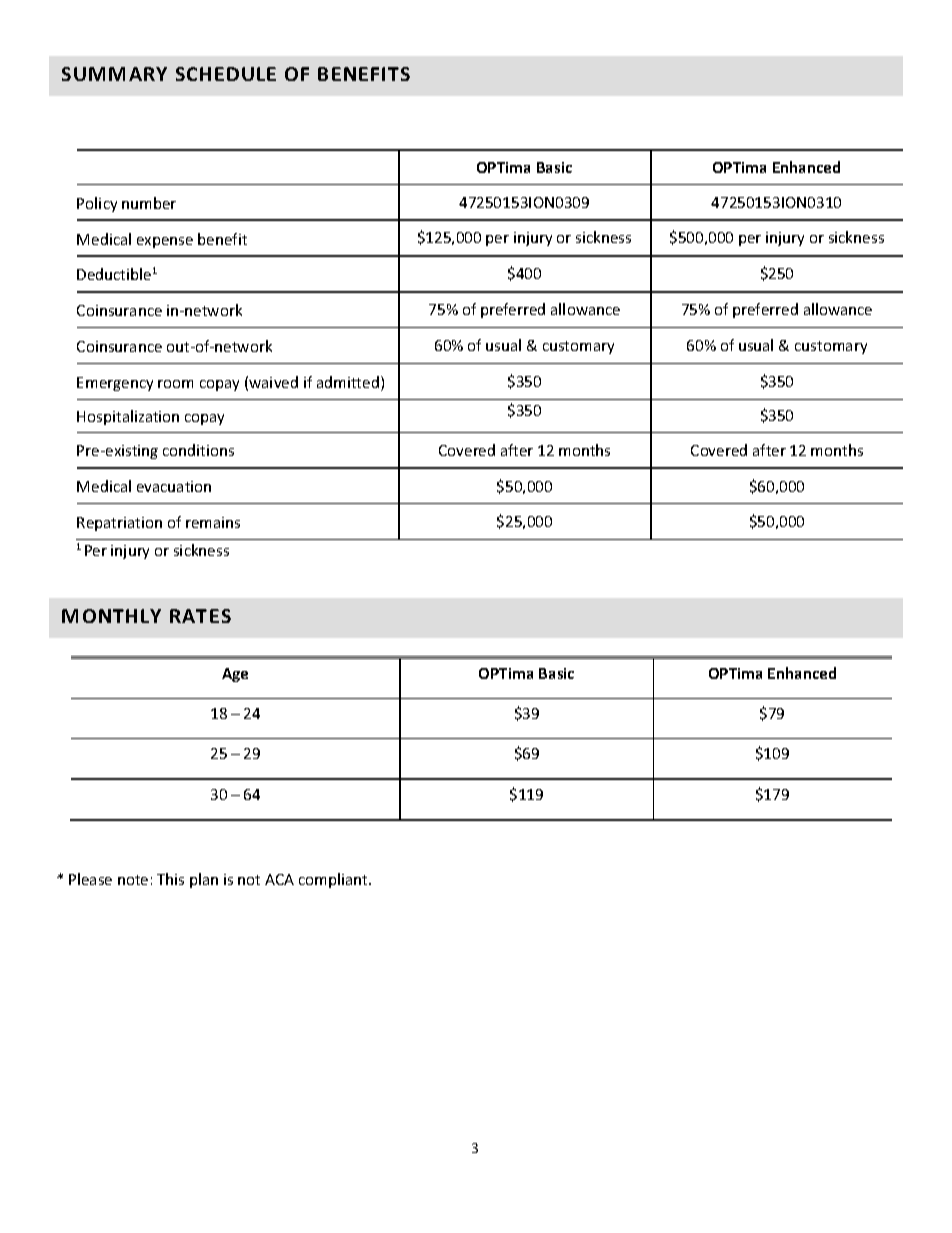  Describe the element at coordinates (133, 880) in the screenshot. I see `note` at that location.
